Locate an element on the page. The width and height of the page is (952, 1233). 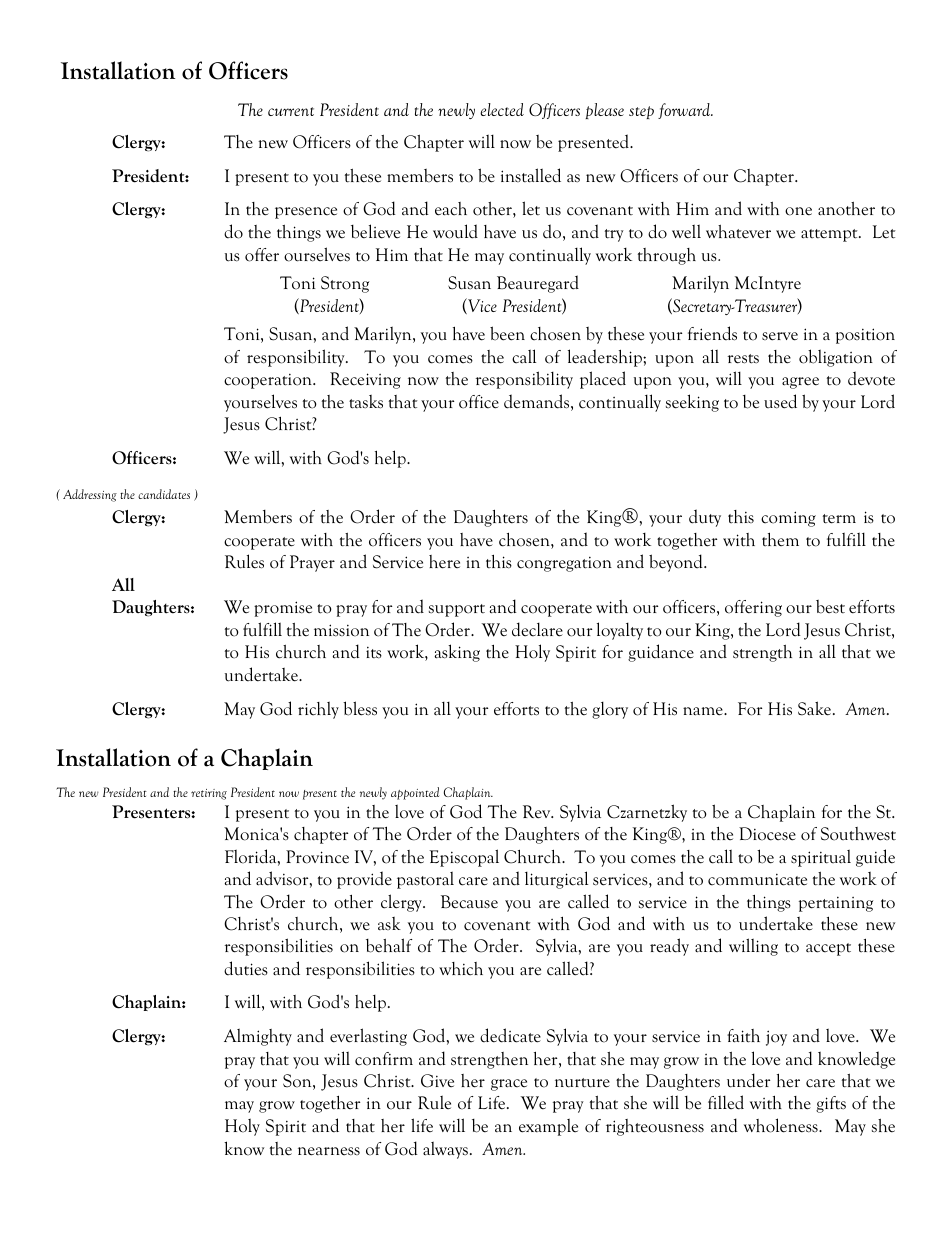
elected is located at coordinates (502, 109).
